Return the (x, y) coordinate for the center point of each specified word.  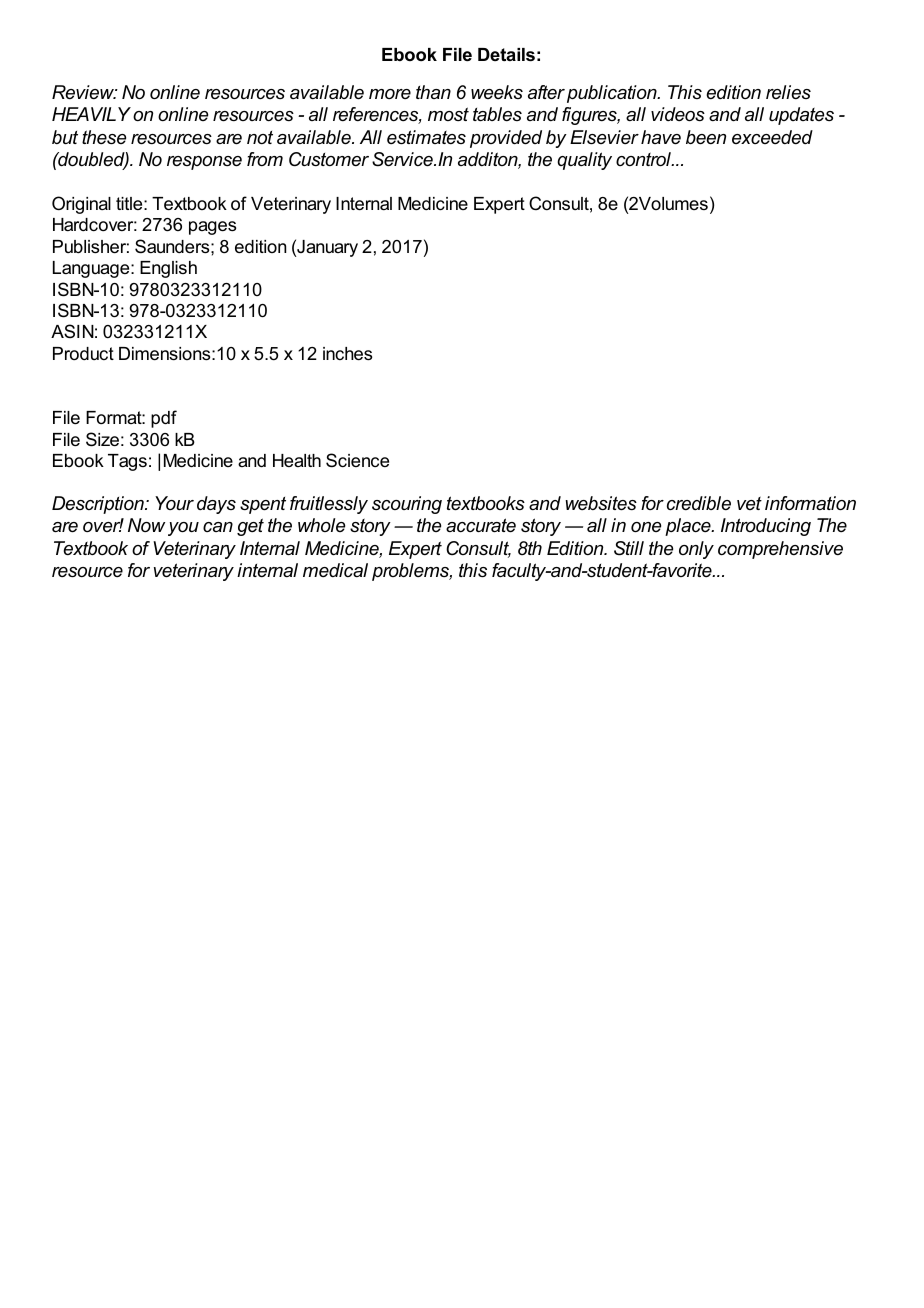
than (433, 92)
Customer (329, 159)
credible (699, 503)
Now (146, 525)
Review (84, 92)
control (644, 159)
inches (347, 354)
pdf (164, 419)
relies (788, 92)
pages (212, 228)
